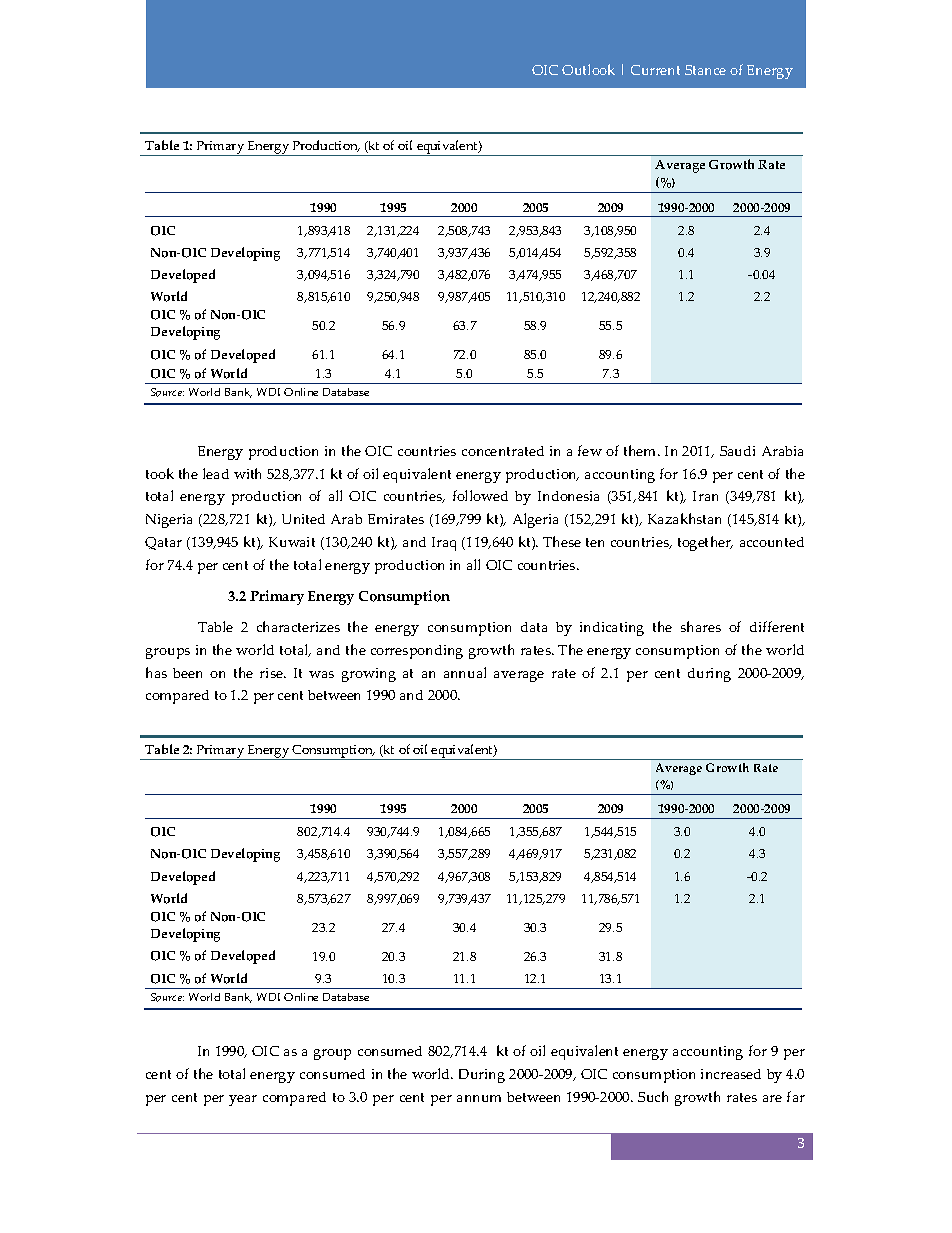 Image resolution: width=952 pixels, height=1233 pixels. Describe the element at coordinates (465, 672) in the image. I see `annual` at that location.
